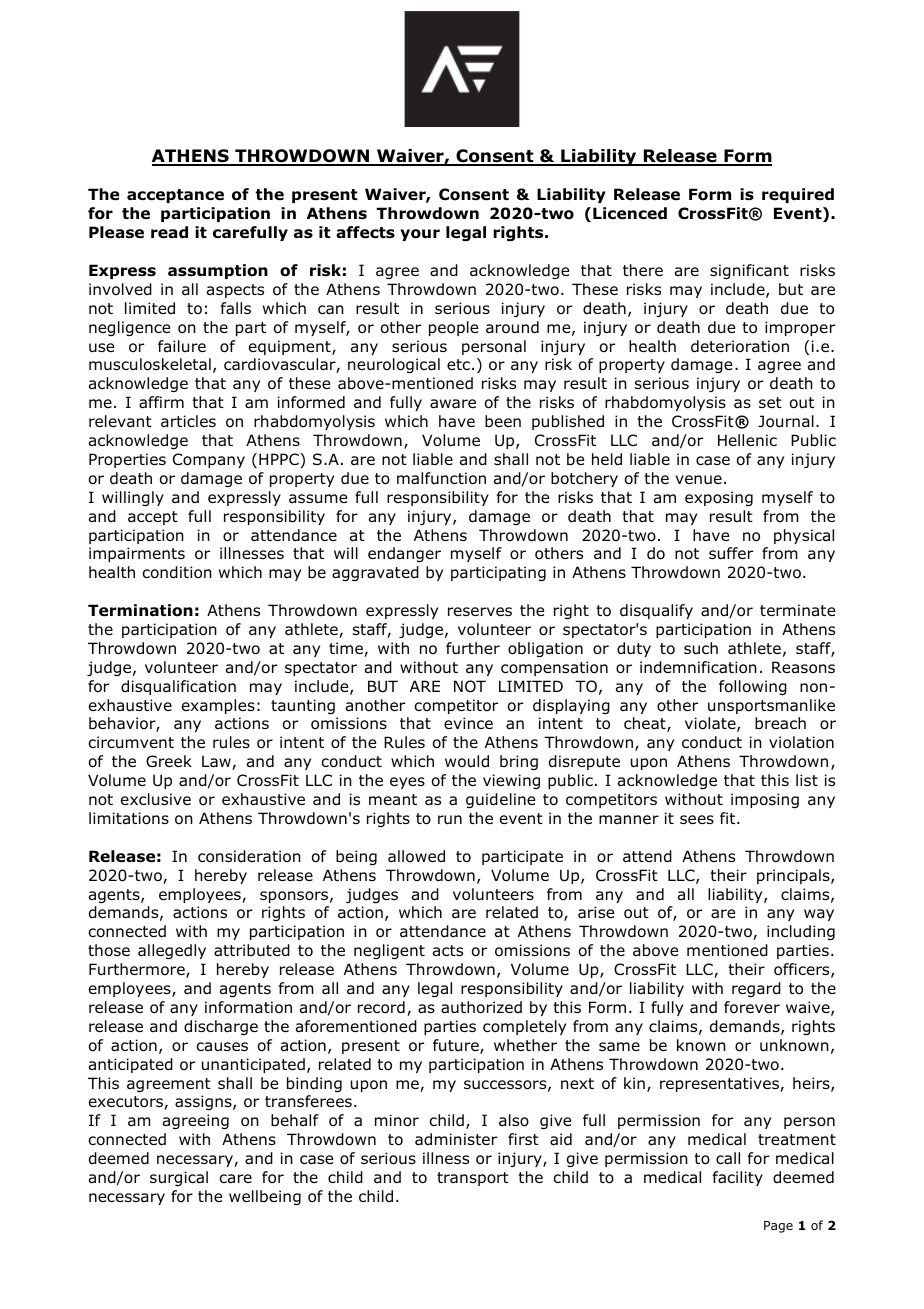 This page has height=1309, width=924. What do you see at coordinates (169, 232) in the page?
I see `read` at bounding box center [169, 232].
